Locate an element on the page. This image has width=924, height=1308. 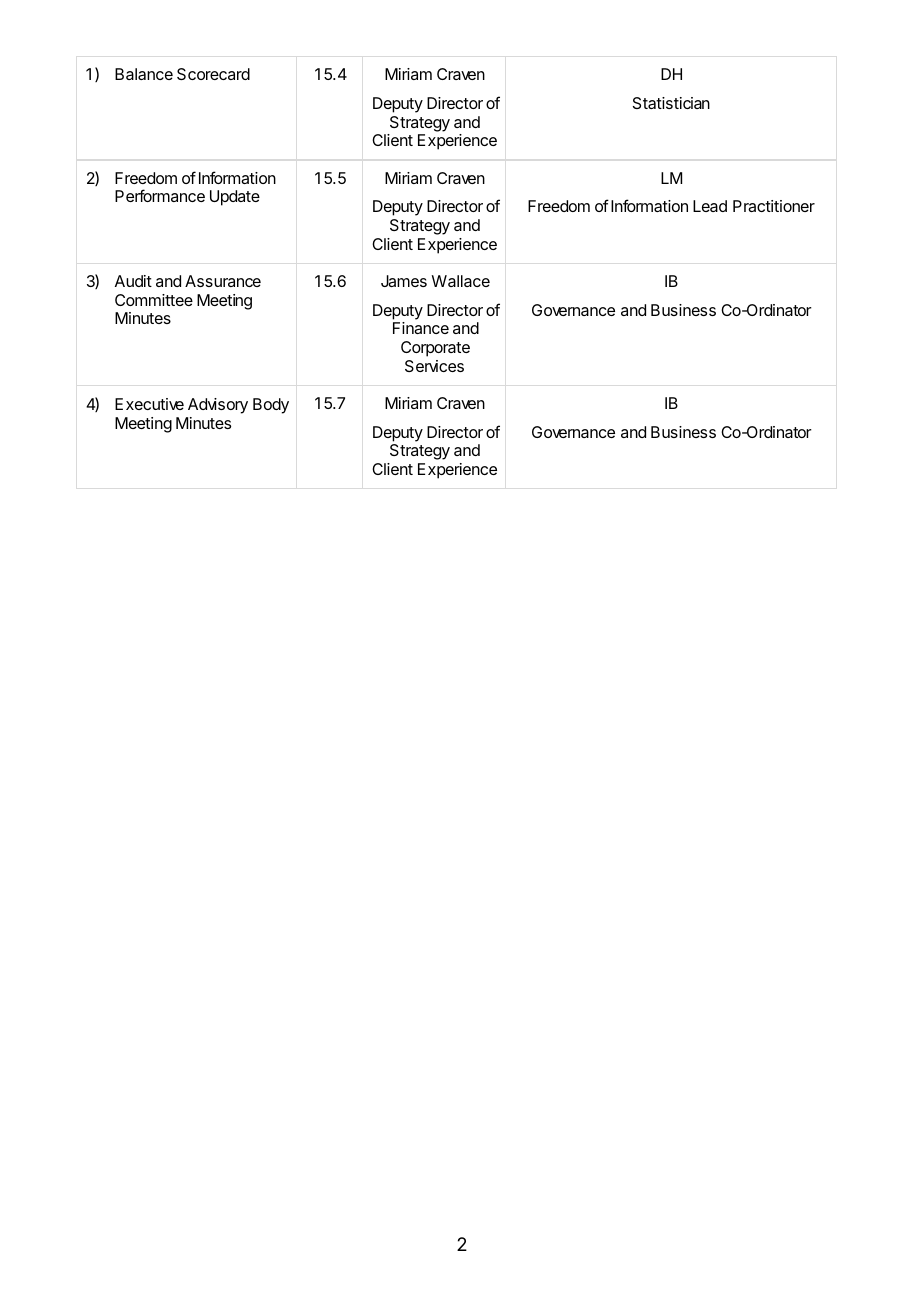
Scorecard is located at coordinates (213, 74).
